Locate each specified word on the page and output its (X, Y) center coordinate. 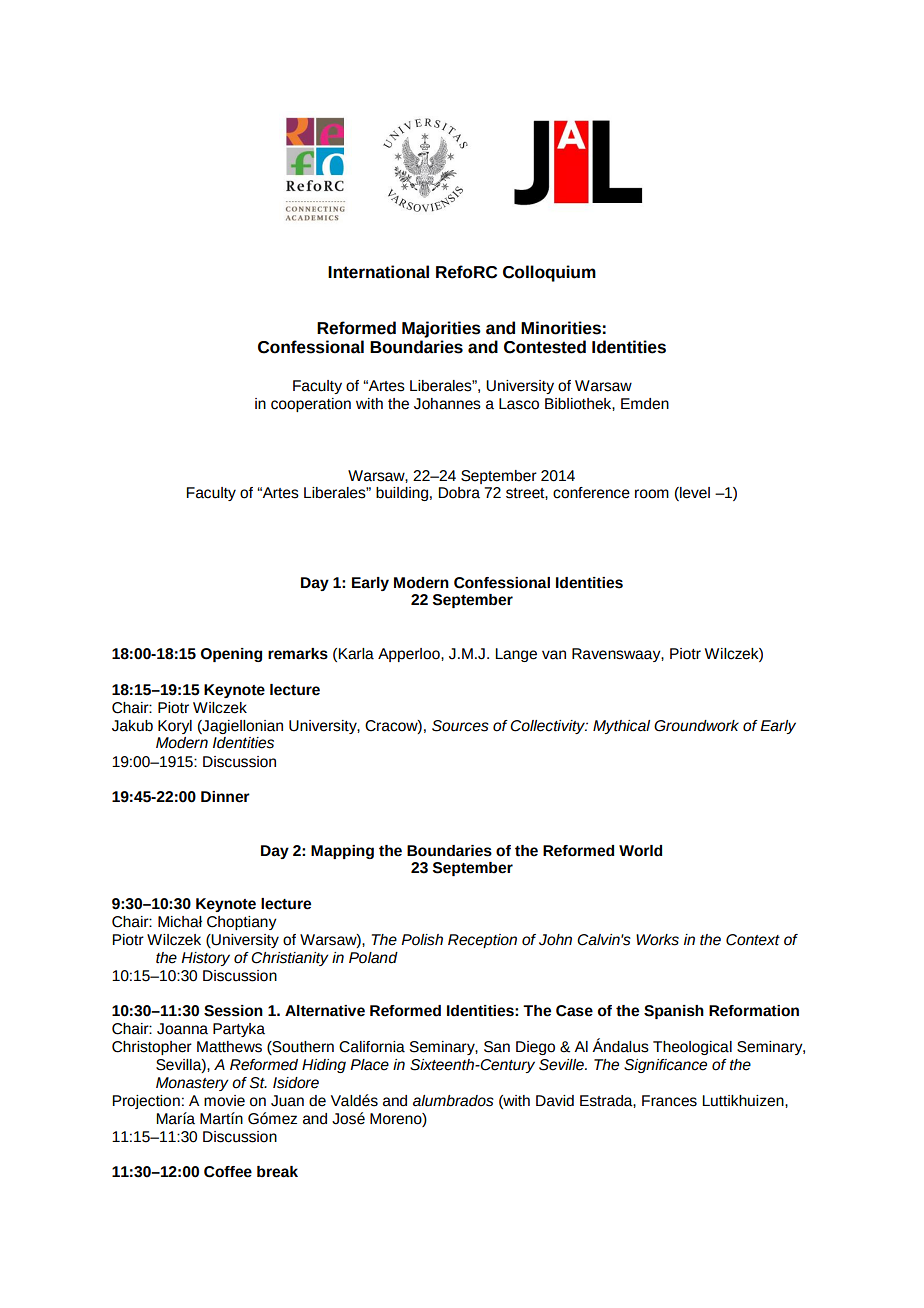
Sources (460, 726)
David (555, 1101)
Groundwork (696, 726)
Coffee (228, 1172)
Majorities (441, 329)
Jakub (132, 726)
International (378, 272)
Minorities (561, 328)
